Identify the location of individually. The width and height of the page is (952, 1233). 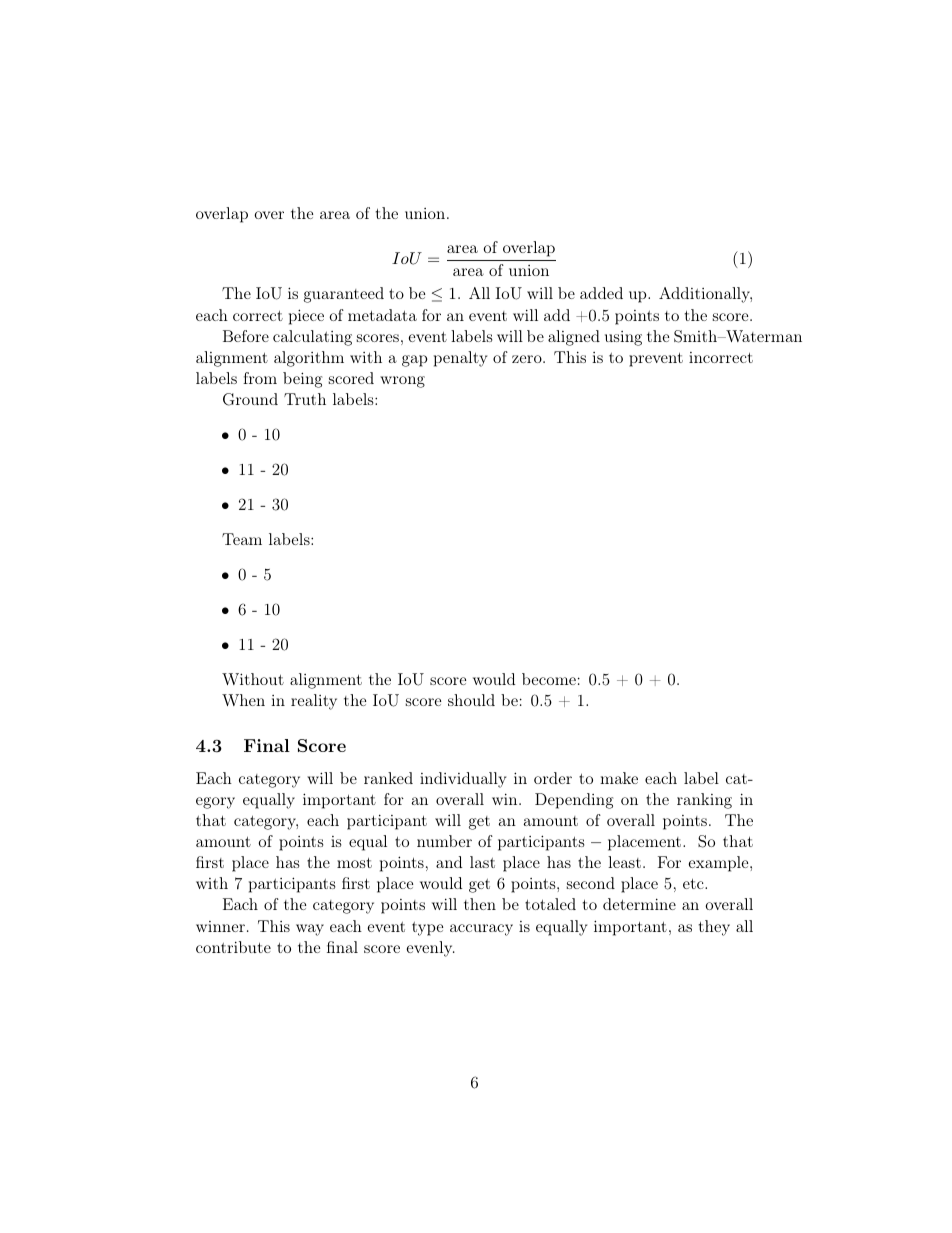
(463, 780).
